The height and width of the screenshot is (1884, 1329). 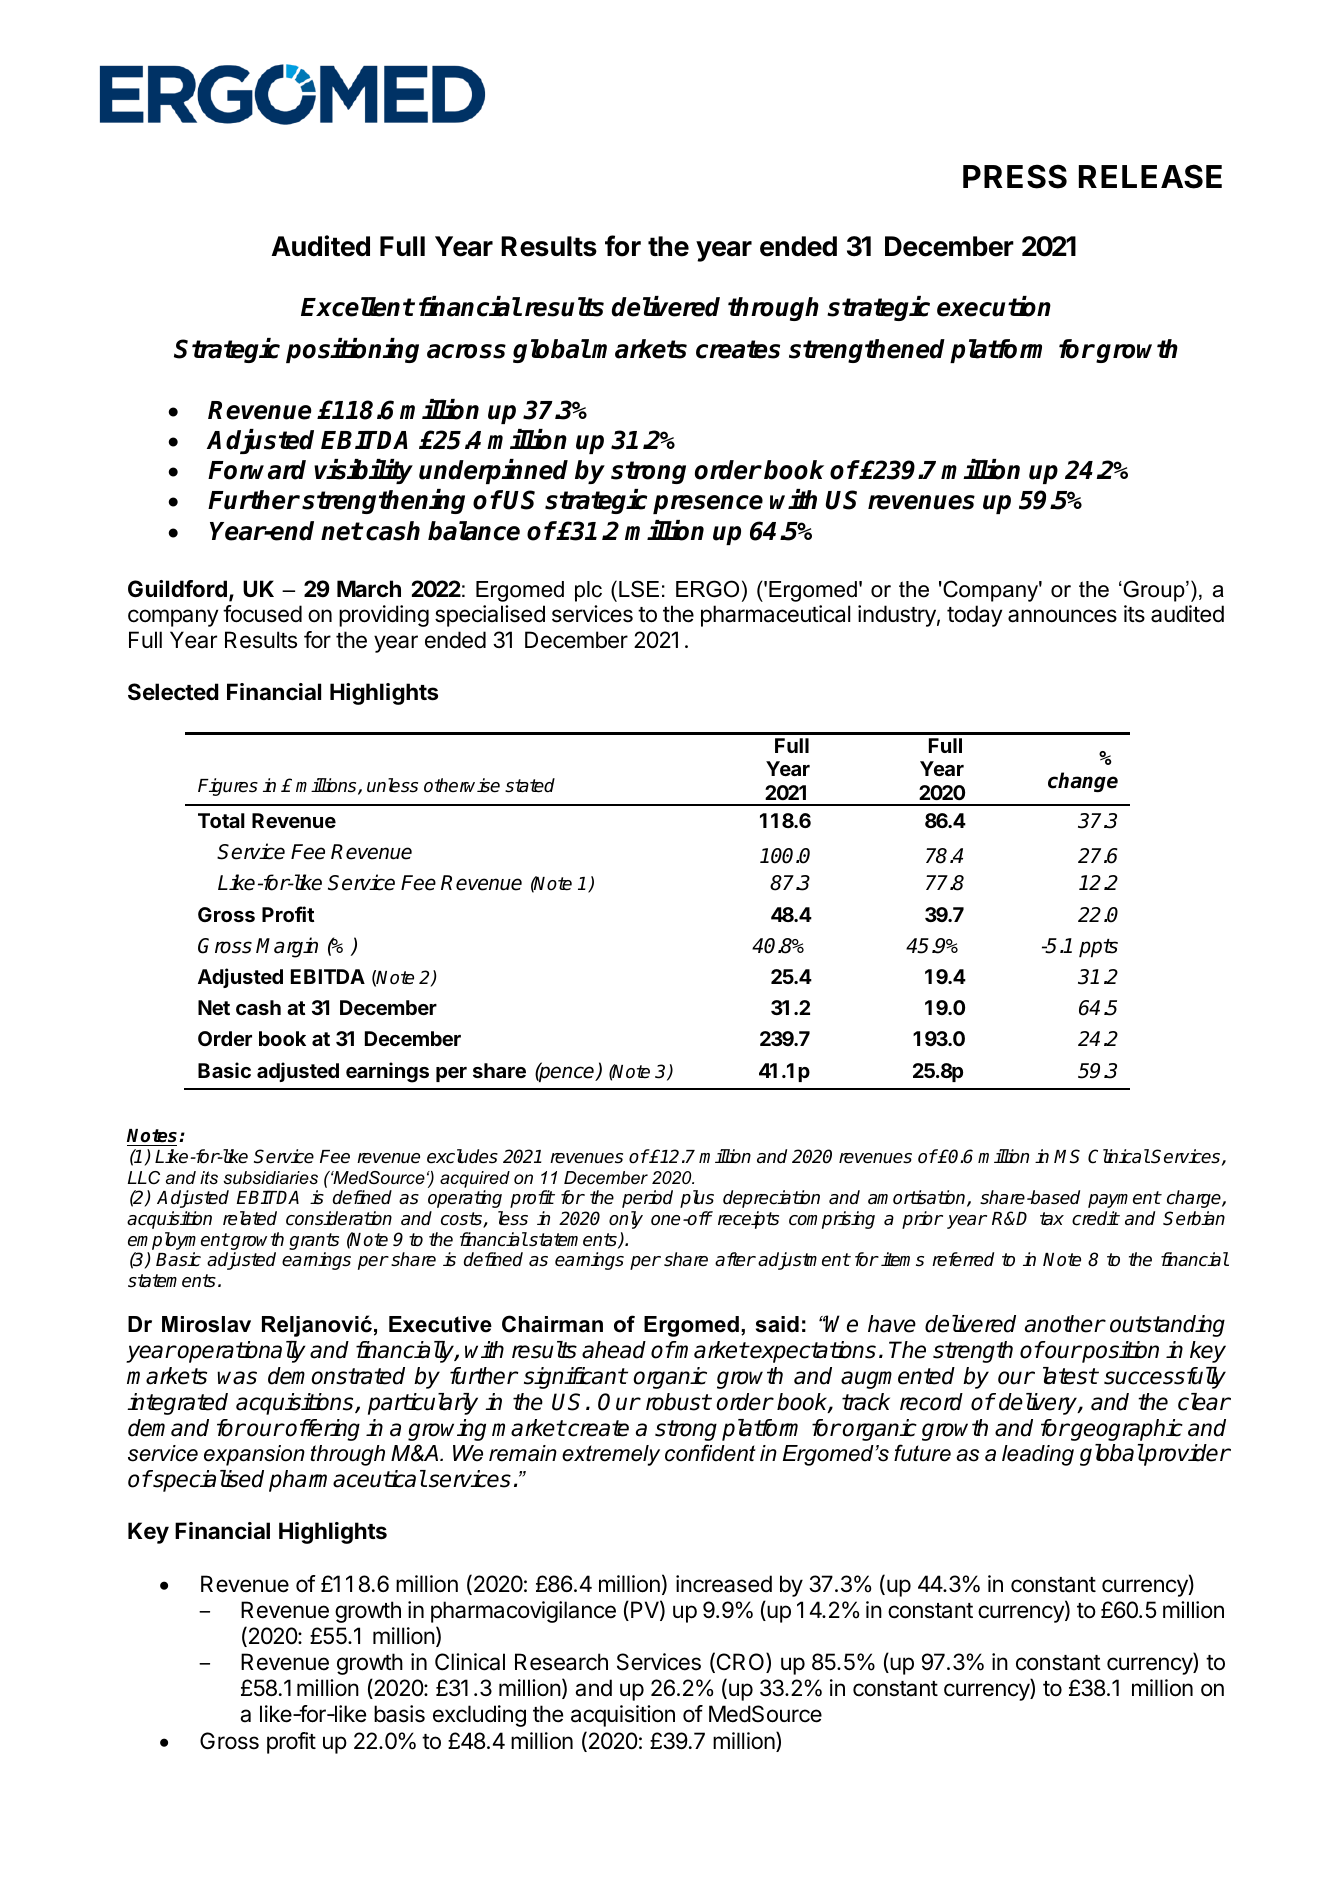 I want to click on Forward, so click(x=257, y=470).
